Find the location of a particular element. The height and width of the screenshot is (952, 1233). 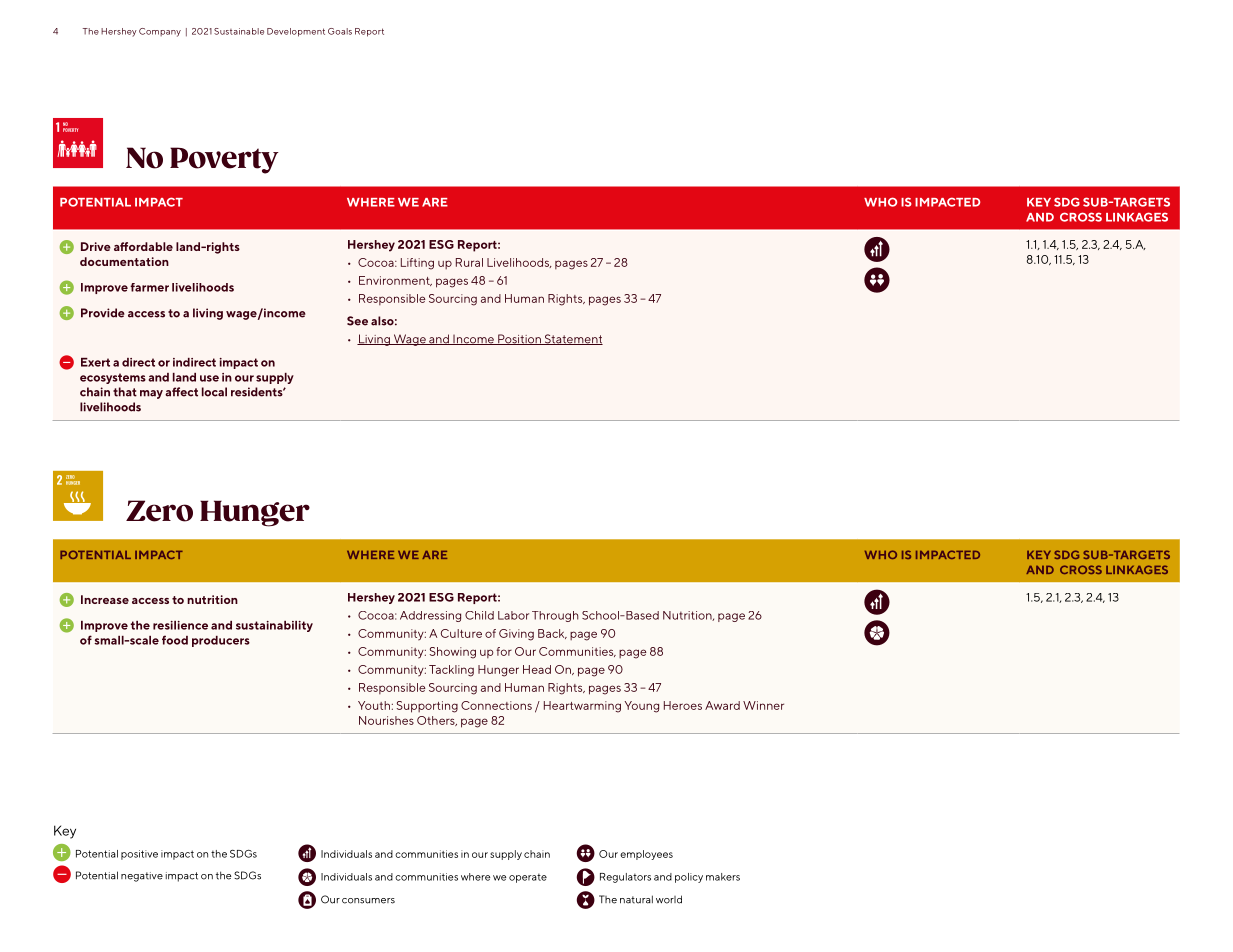

policy is located at coordinates (689, 878).
